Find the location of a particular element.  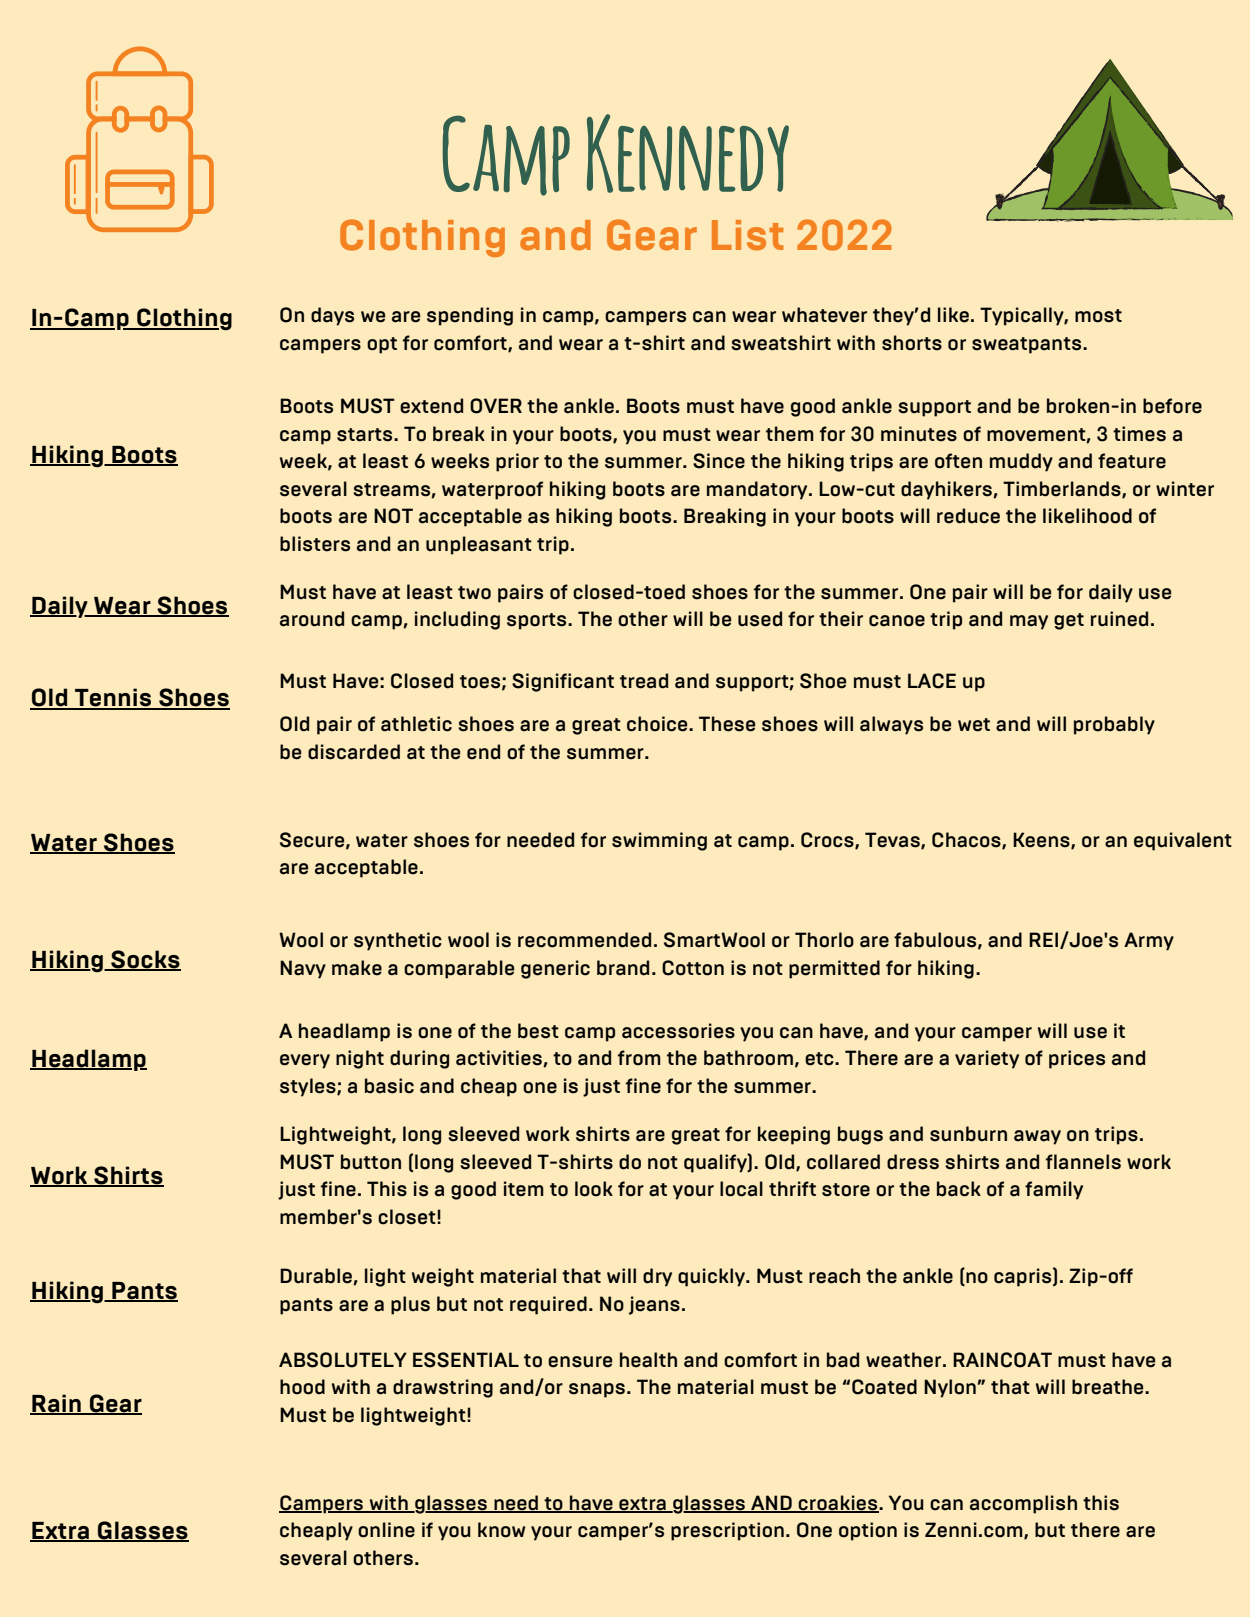

around is located at coordinates (312, 619).
